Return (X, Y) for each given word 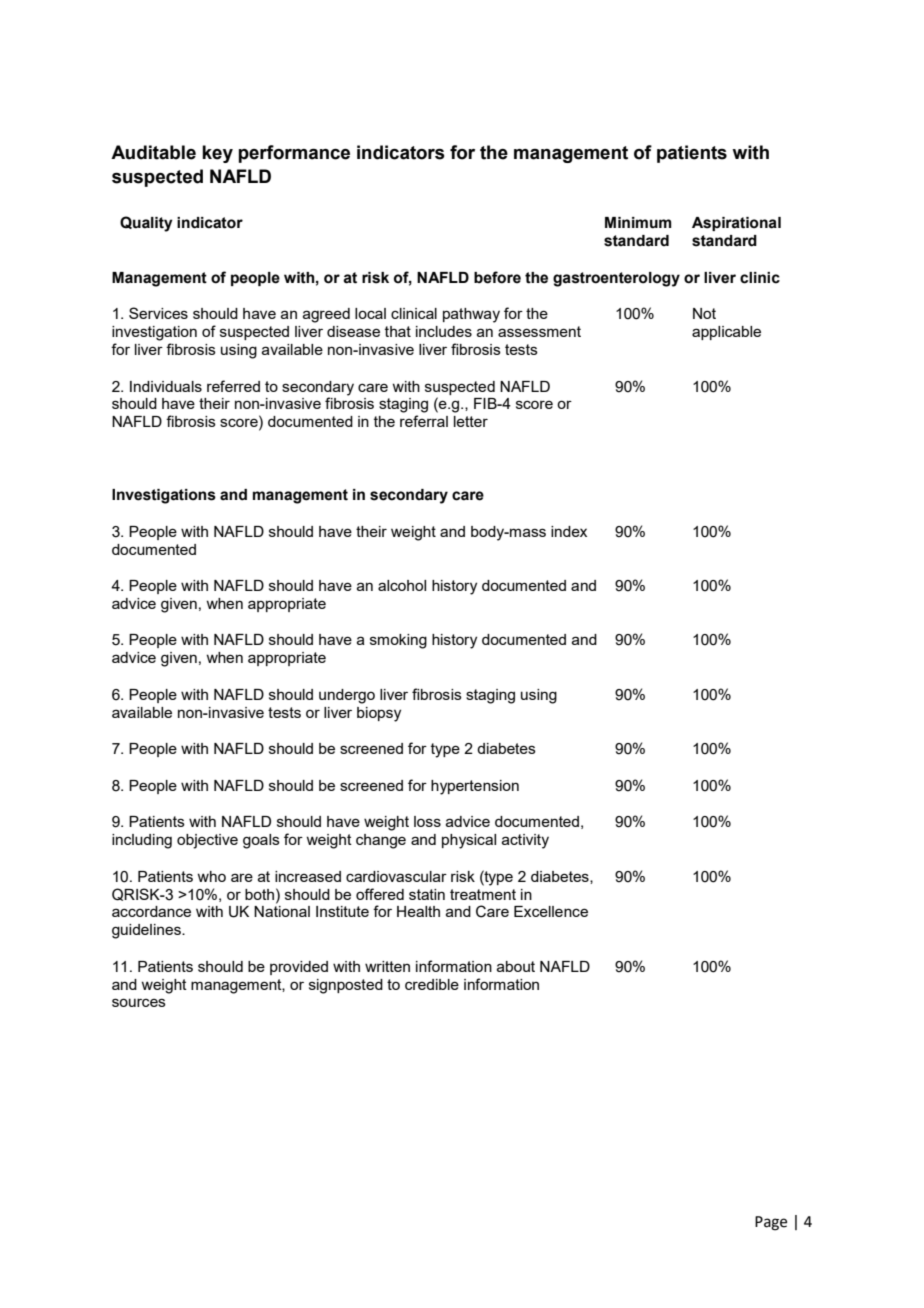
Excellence (551, 911)
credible (432, 984)
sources (139, 1002)
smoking (398, 641)
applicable (726, 333)
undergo (347, 696)
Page (771, 1223)
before (497, 277)
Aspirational (736, 224)
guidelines (147, 931)
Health (418, 911)
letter (471, 421)
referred (233, 386)
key (217, 154)
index (569, 531)
